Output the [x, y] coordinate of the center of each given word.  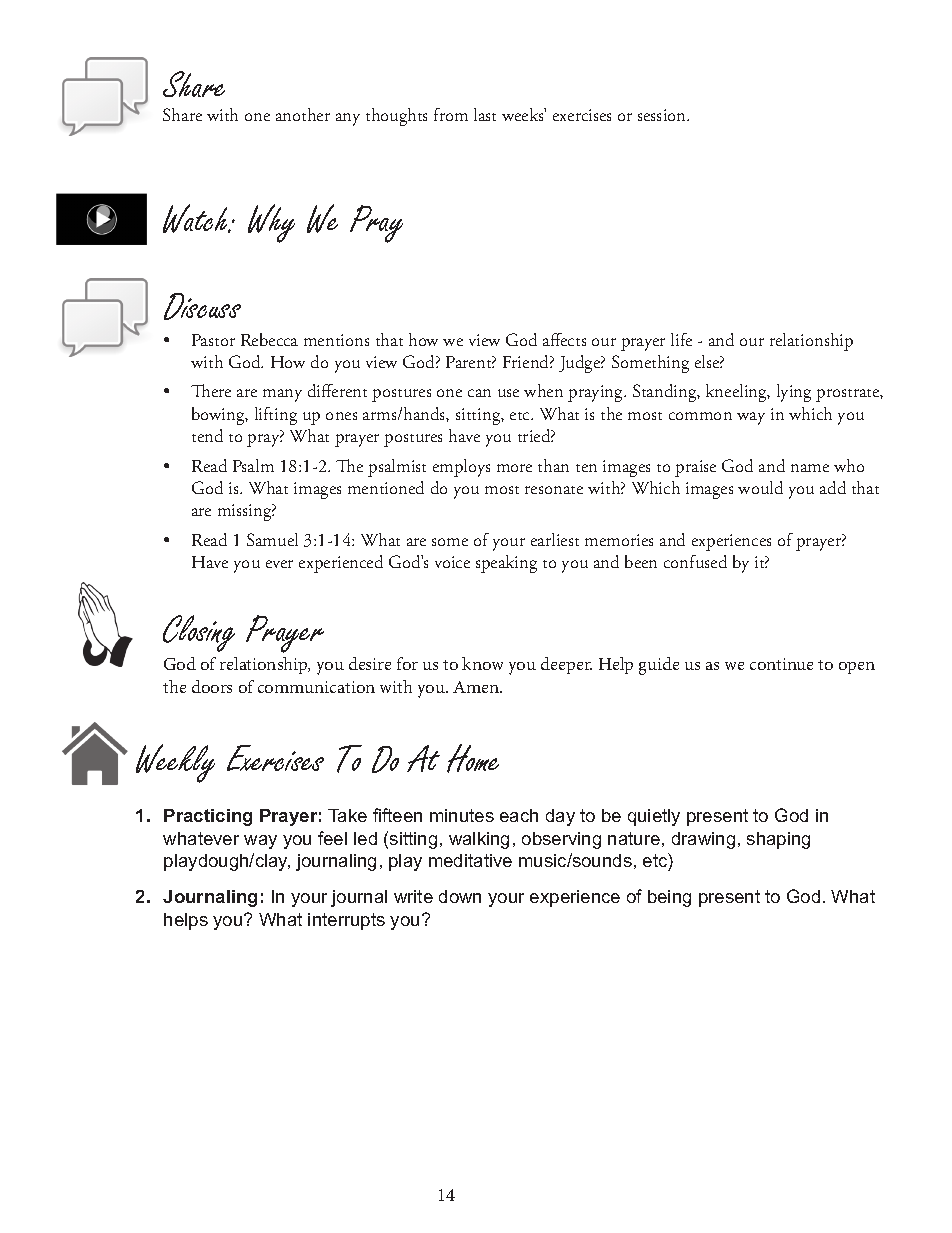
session [663, 115]
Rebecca [269, 339]
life [681, 339]
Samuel [272, 539]
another [303, 114]
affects [564, 339]
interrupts [346, 921]
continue [781, 664]
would [760, 487]
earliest [555, 539]
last [485, 114]
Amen [477, 687]
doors [212, 686]
